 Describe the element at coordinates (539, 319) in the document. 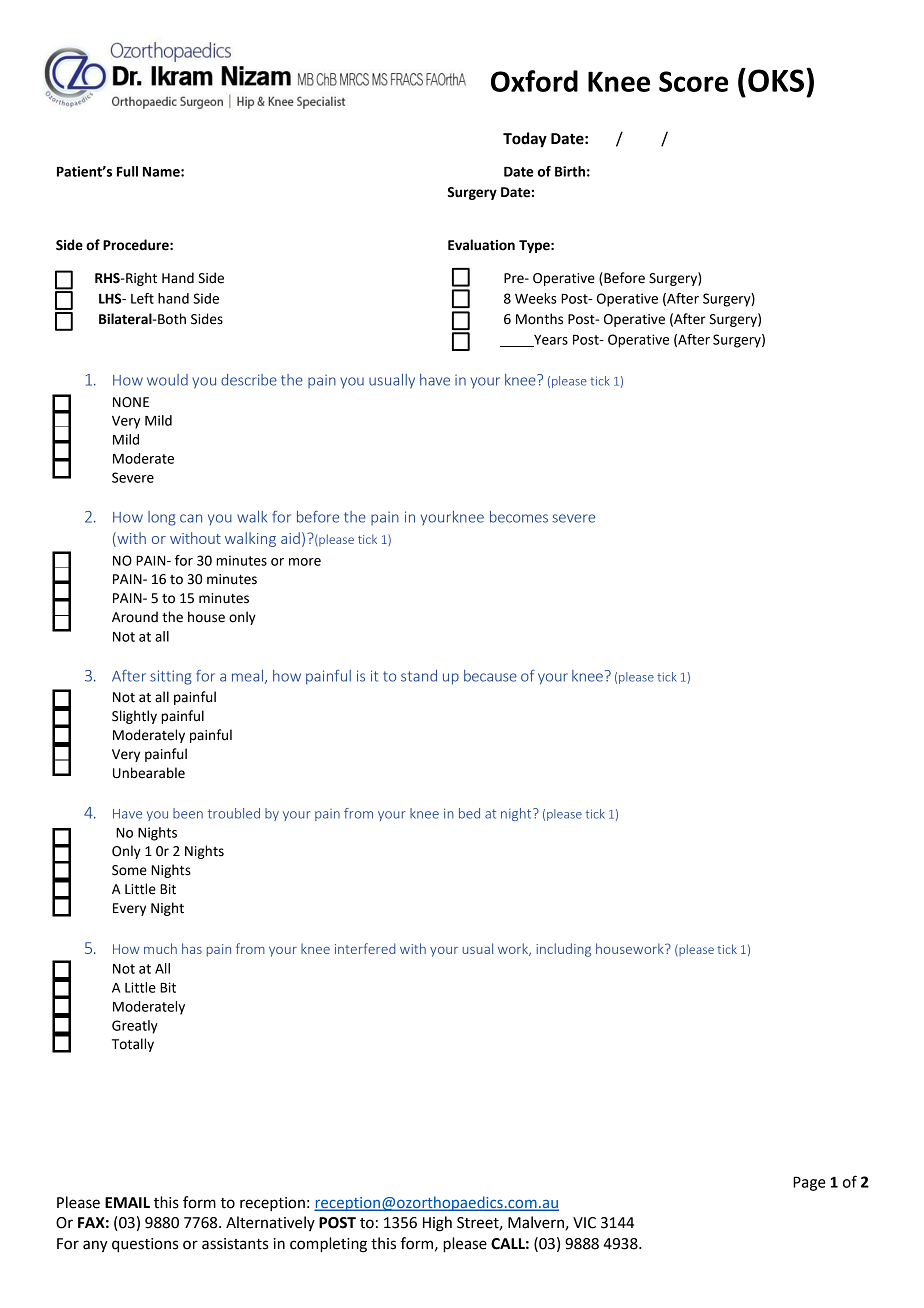

I see `Months` at that location.
